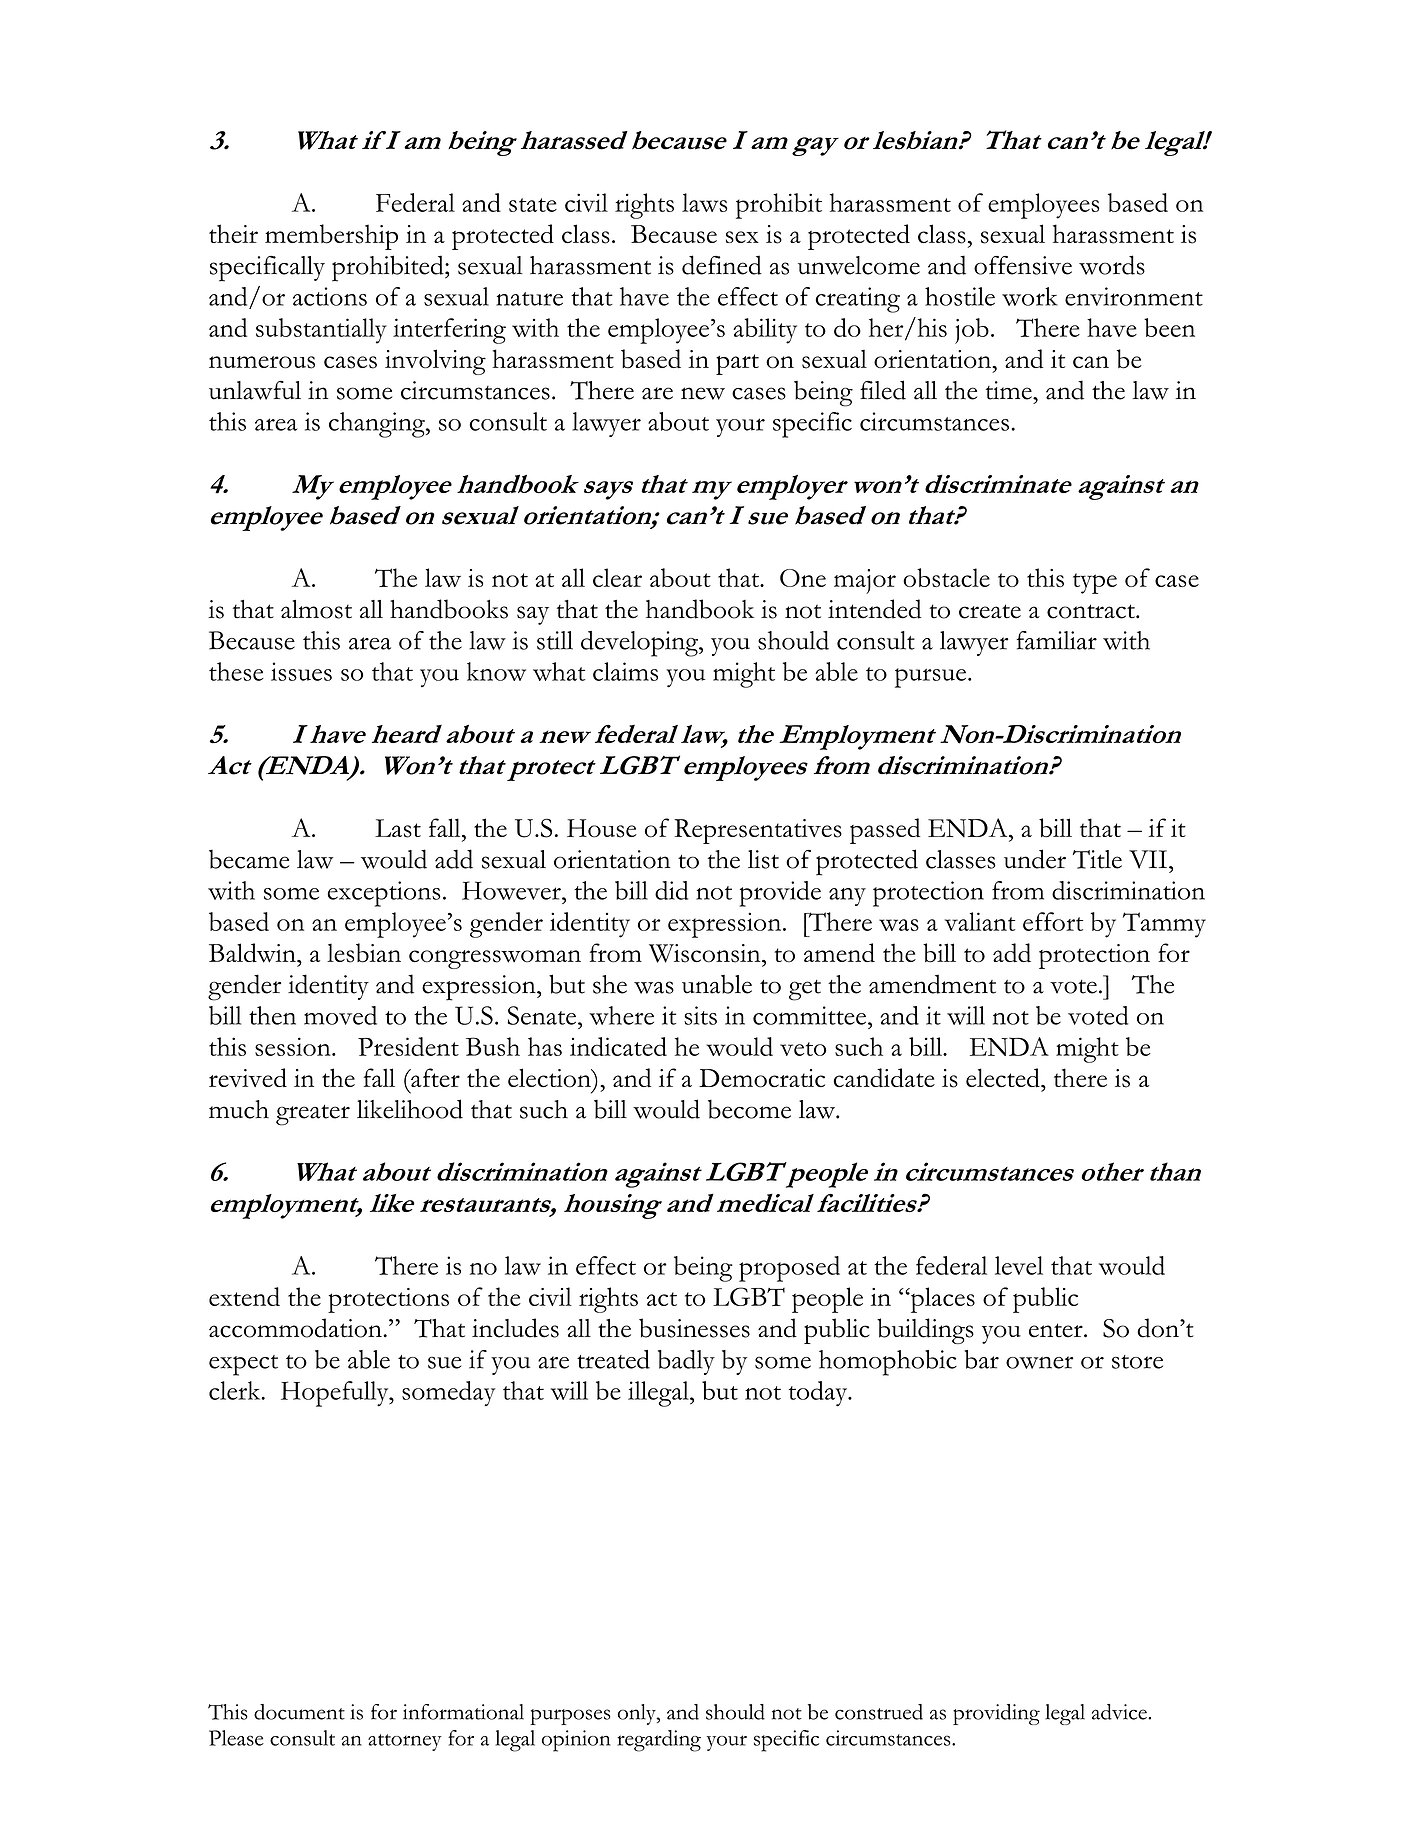 The width and height of the screenshot is (1417, 1834). What do you see at coordinates (340, 1015) in the screenshot?
I see `moved` at bounding box center [340, 1015].
